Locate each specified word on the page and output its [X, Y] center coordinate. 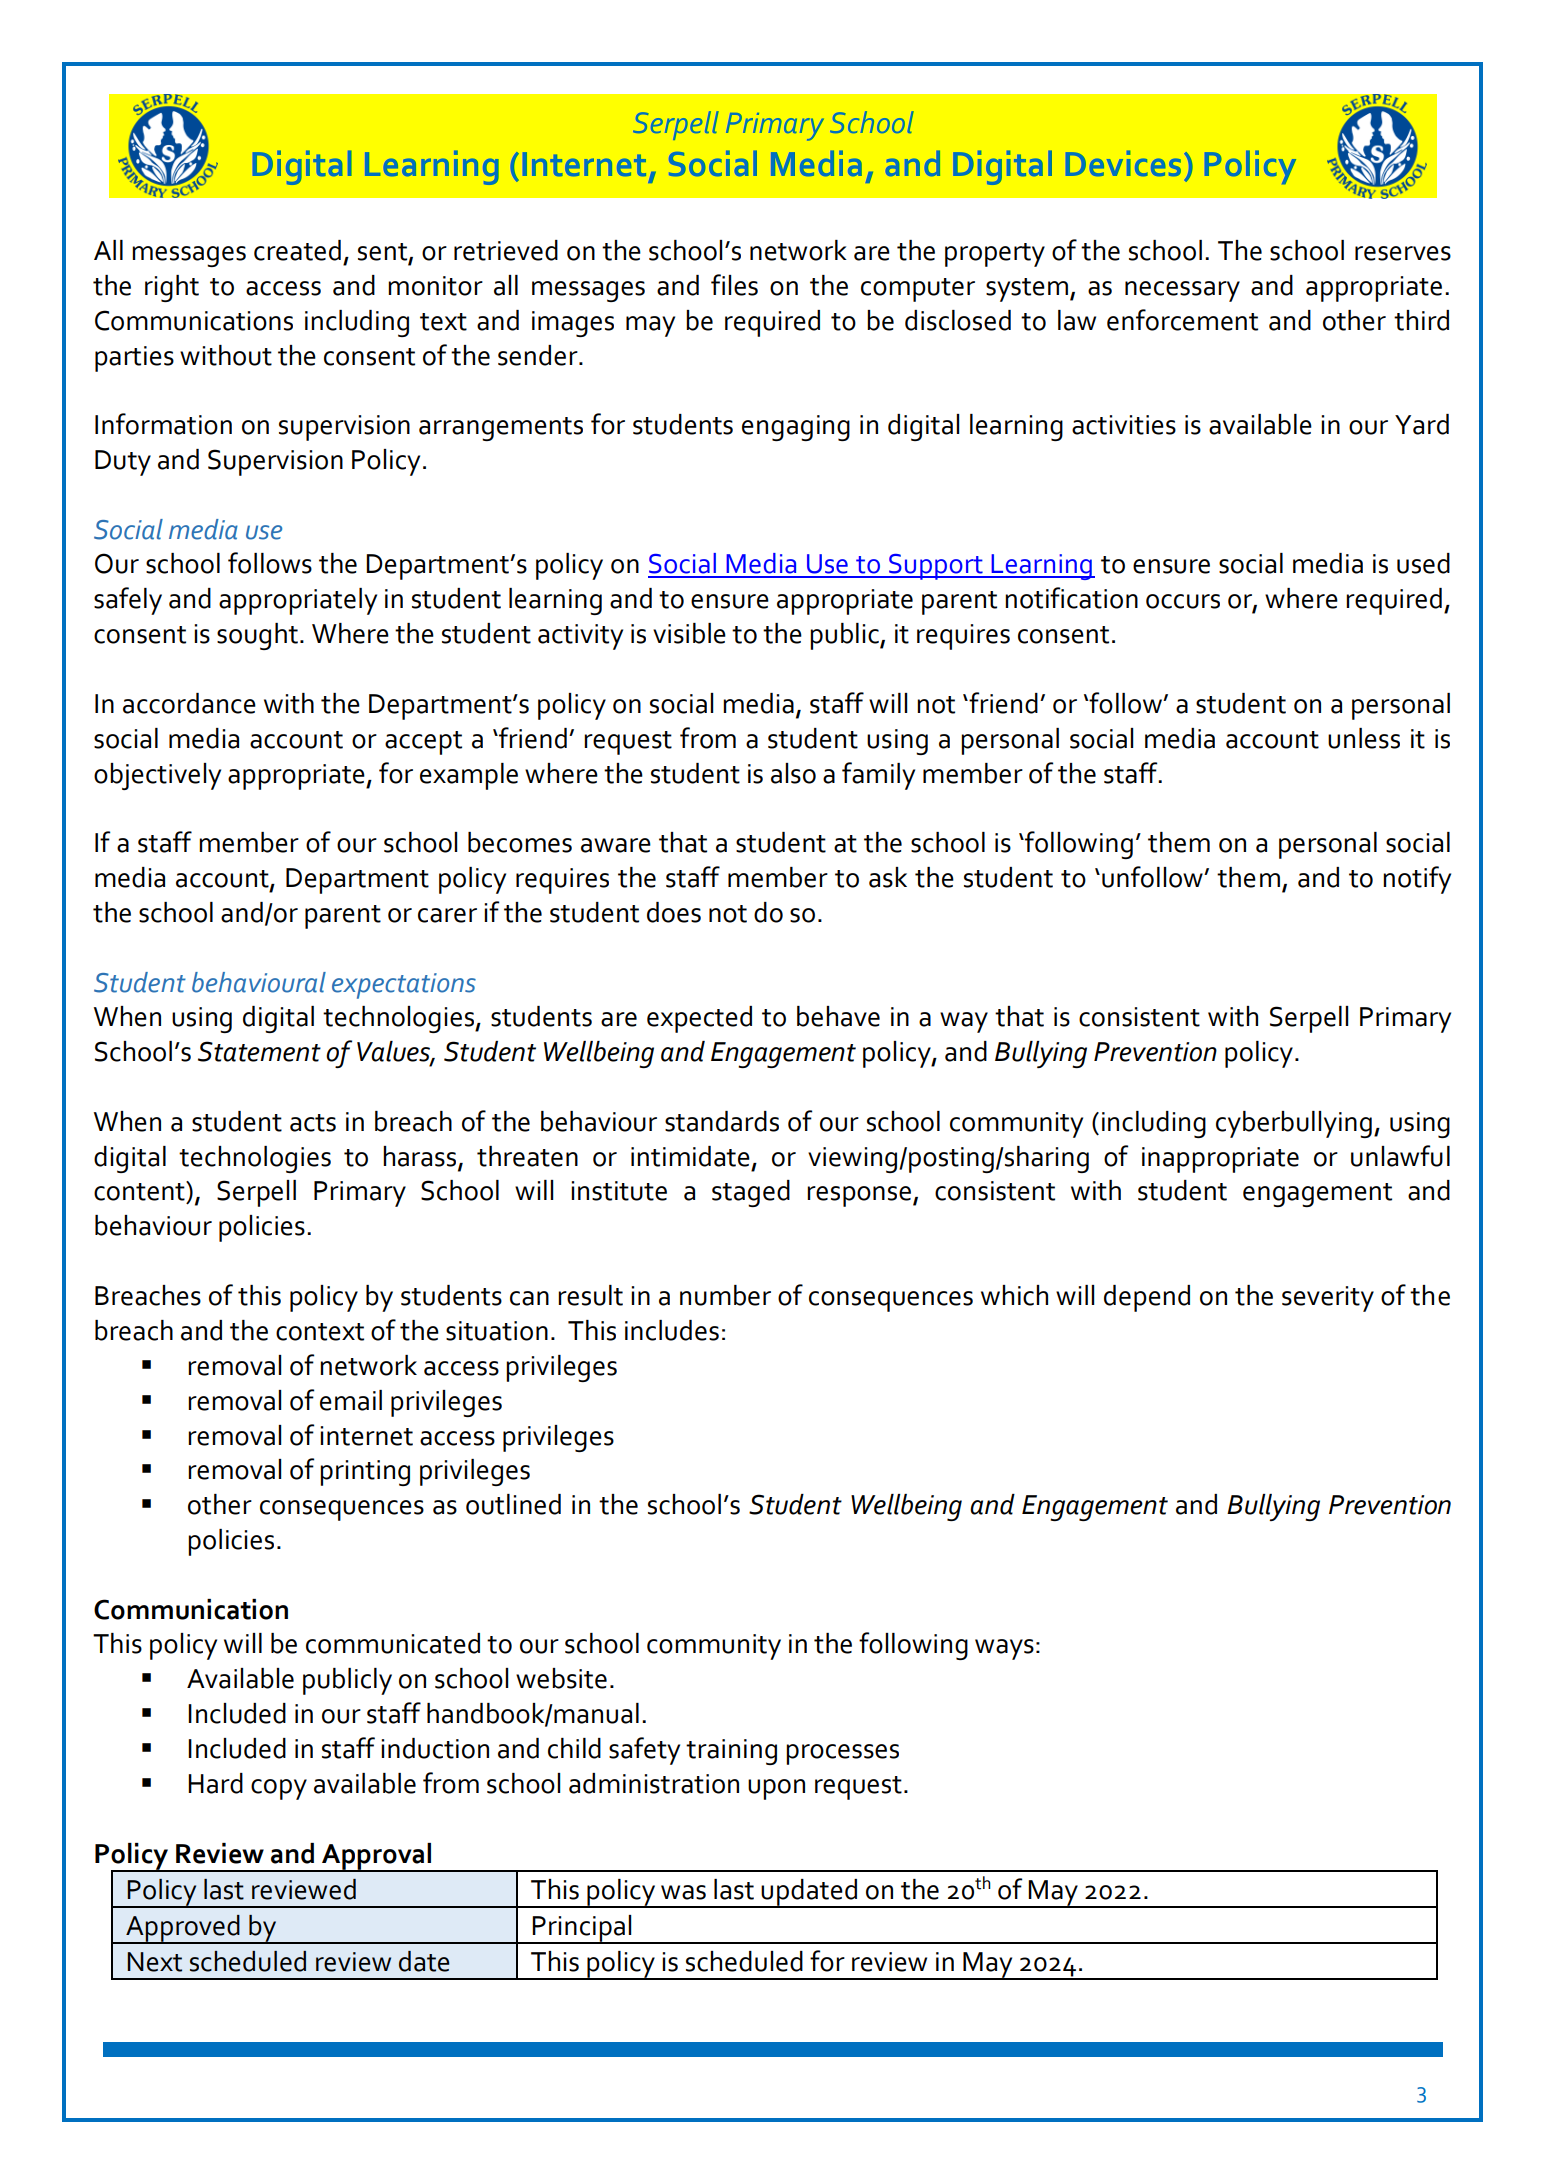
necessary [1182, 291]
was [683, 1892]
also [793, 773]
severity [1328, 1299]
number [725, 1295]
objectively [157, 776]
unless [1364, 738]
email [351, 1400]
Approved [183, 1929]
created [297, 250]
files [734, 285]
